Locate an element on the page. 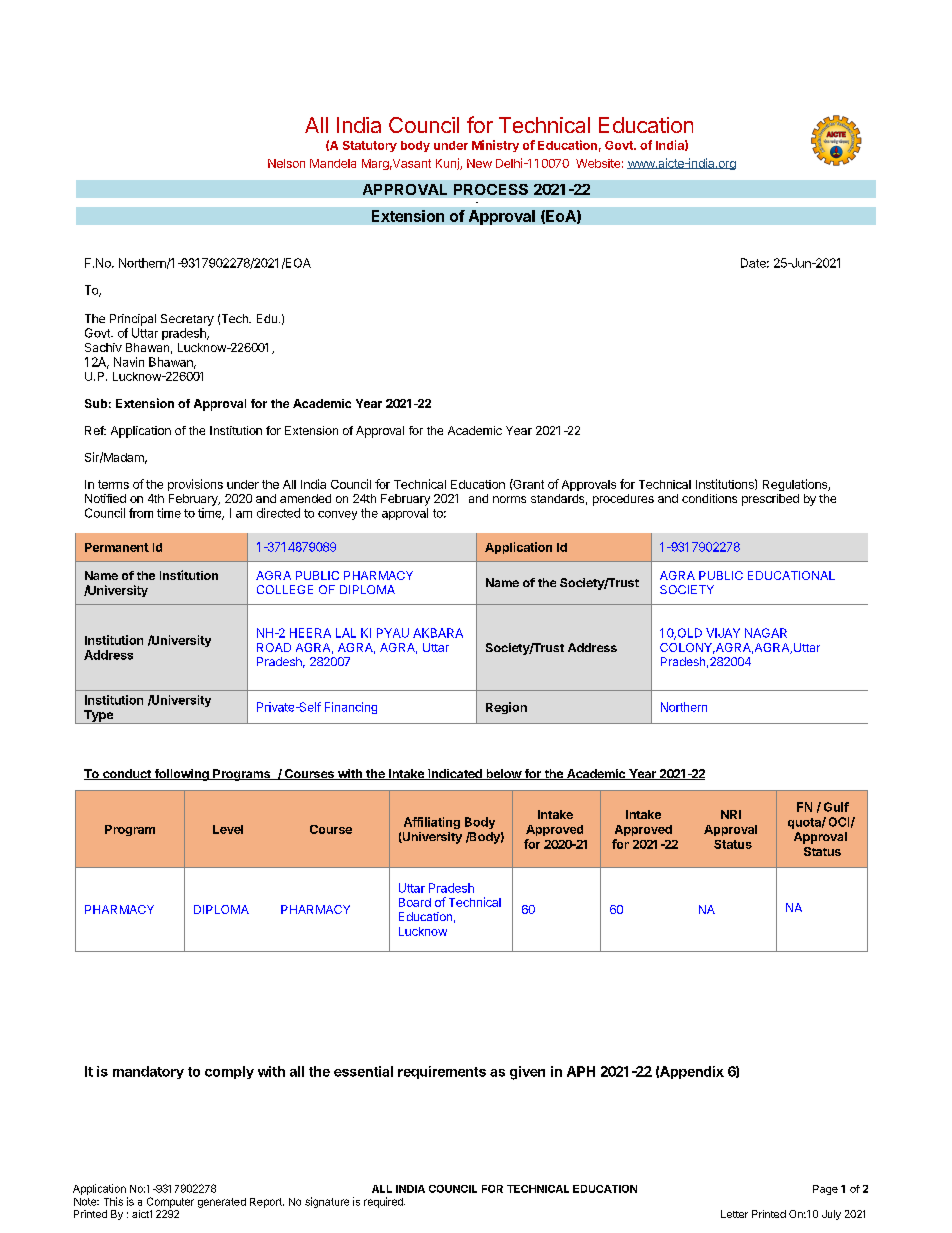 Image resolution: width=952 pixels, height=1233 pixels. norms is located at coordinates (509, 499).
